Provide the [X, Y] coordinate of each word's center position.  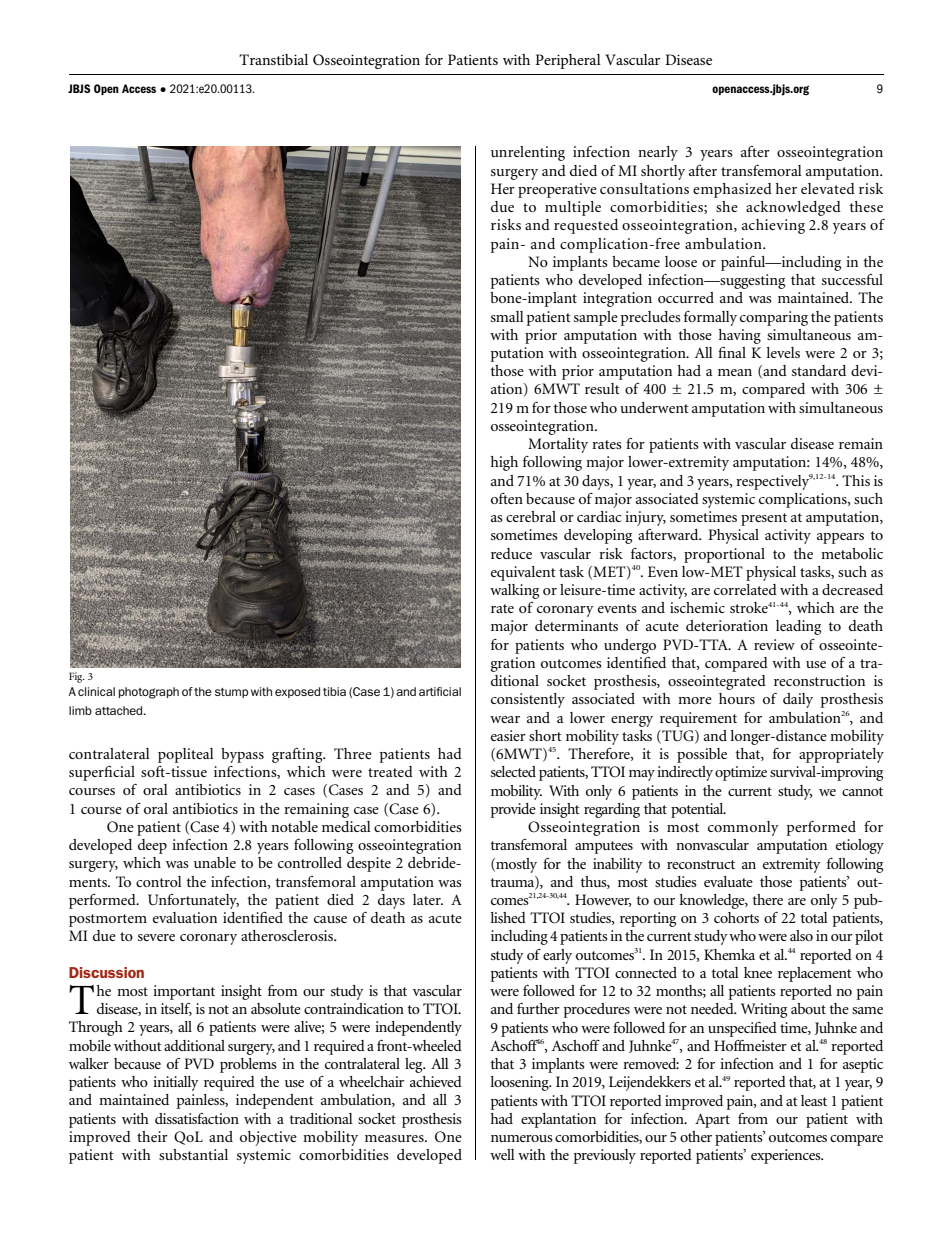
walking [514, 591]
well [502, 1154]
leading [798, 627]
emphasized [732, 190]
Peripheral [568, 61]
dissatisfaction [197, 1118]
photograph [149, 693]
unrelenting [528, 153]
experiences [787, 1156]
